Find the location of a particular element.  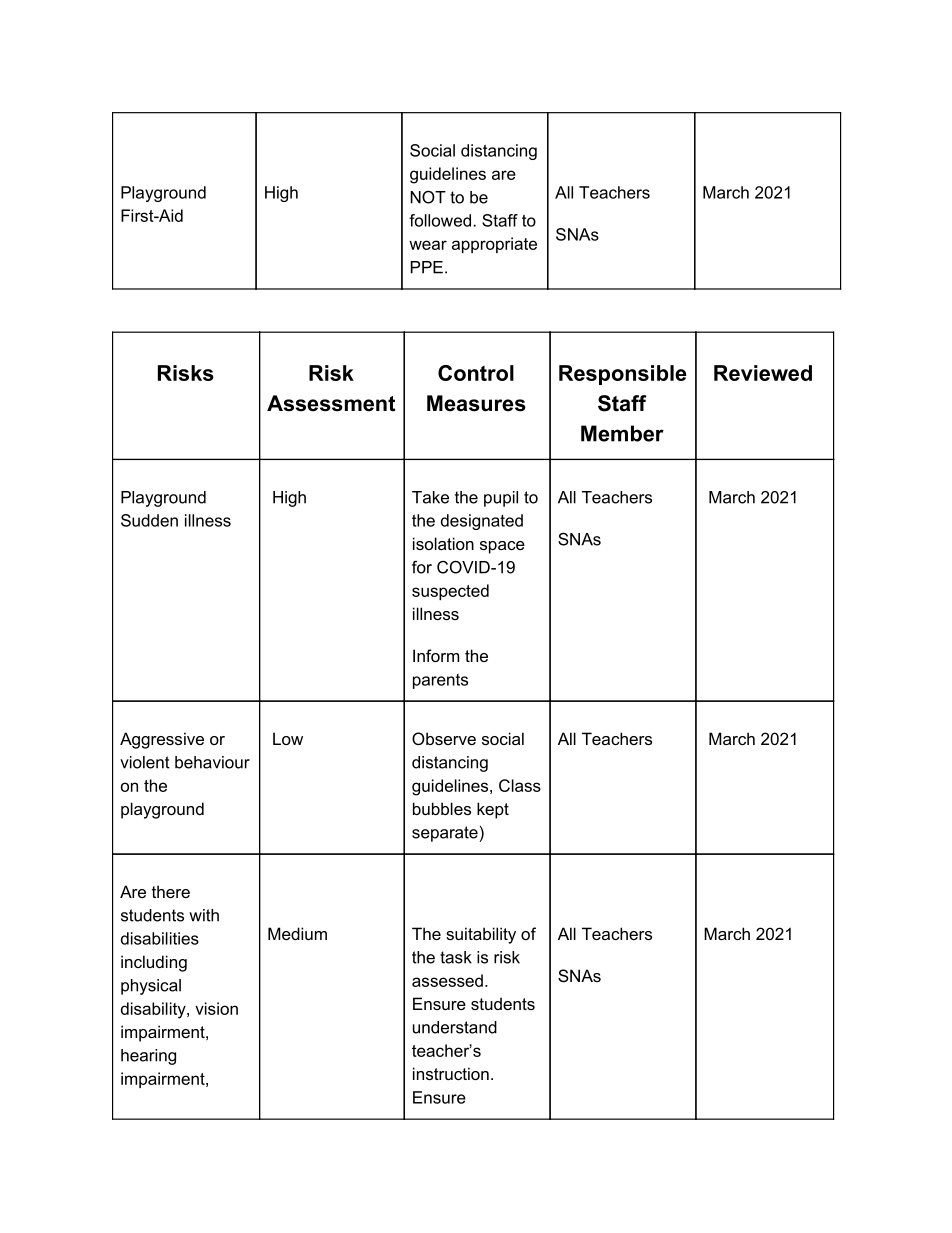

Observe is located at coordinates (444, 738).
